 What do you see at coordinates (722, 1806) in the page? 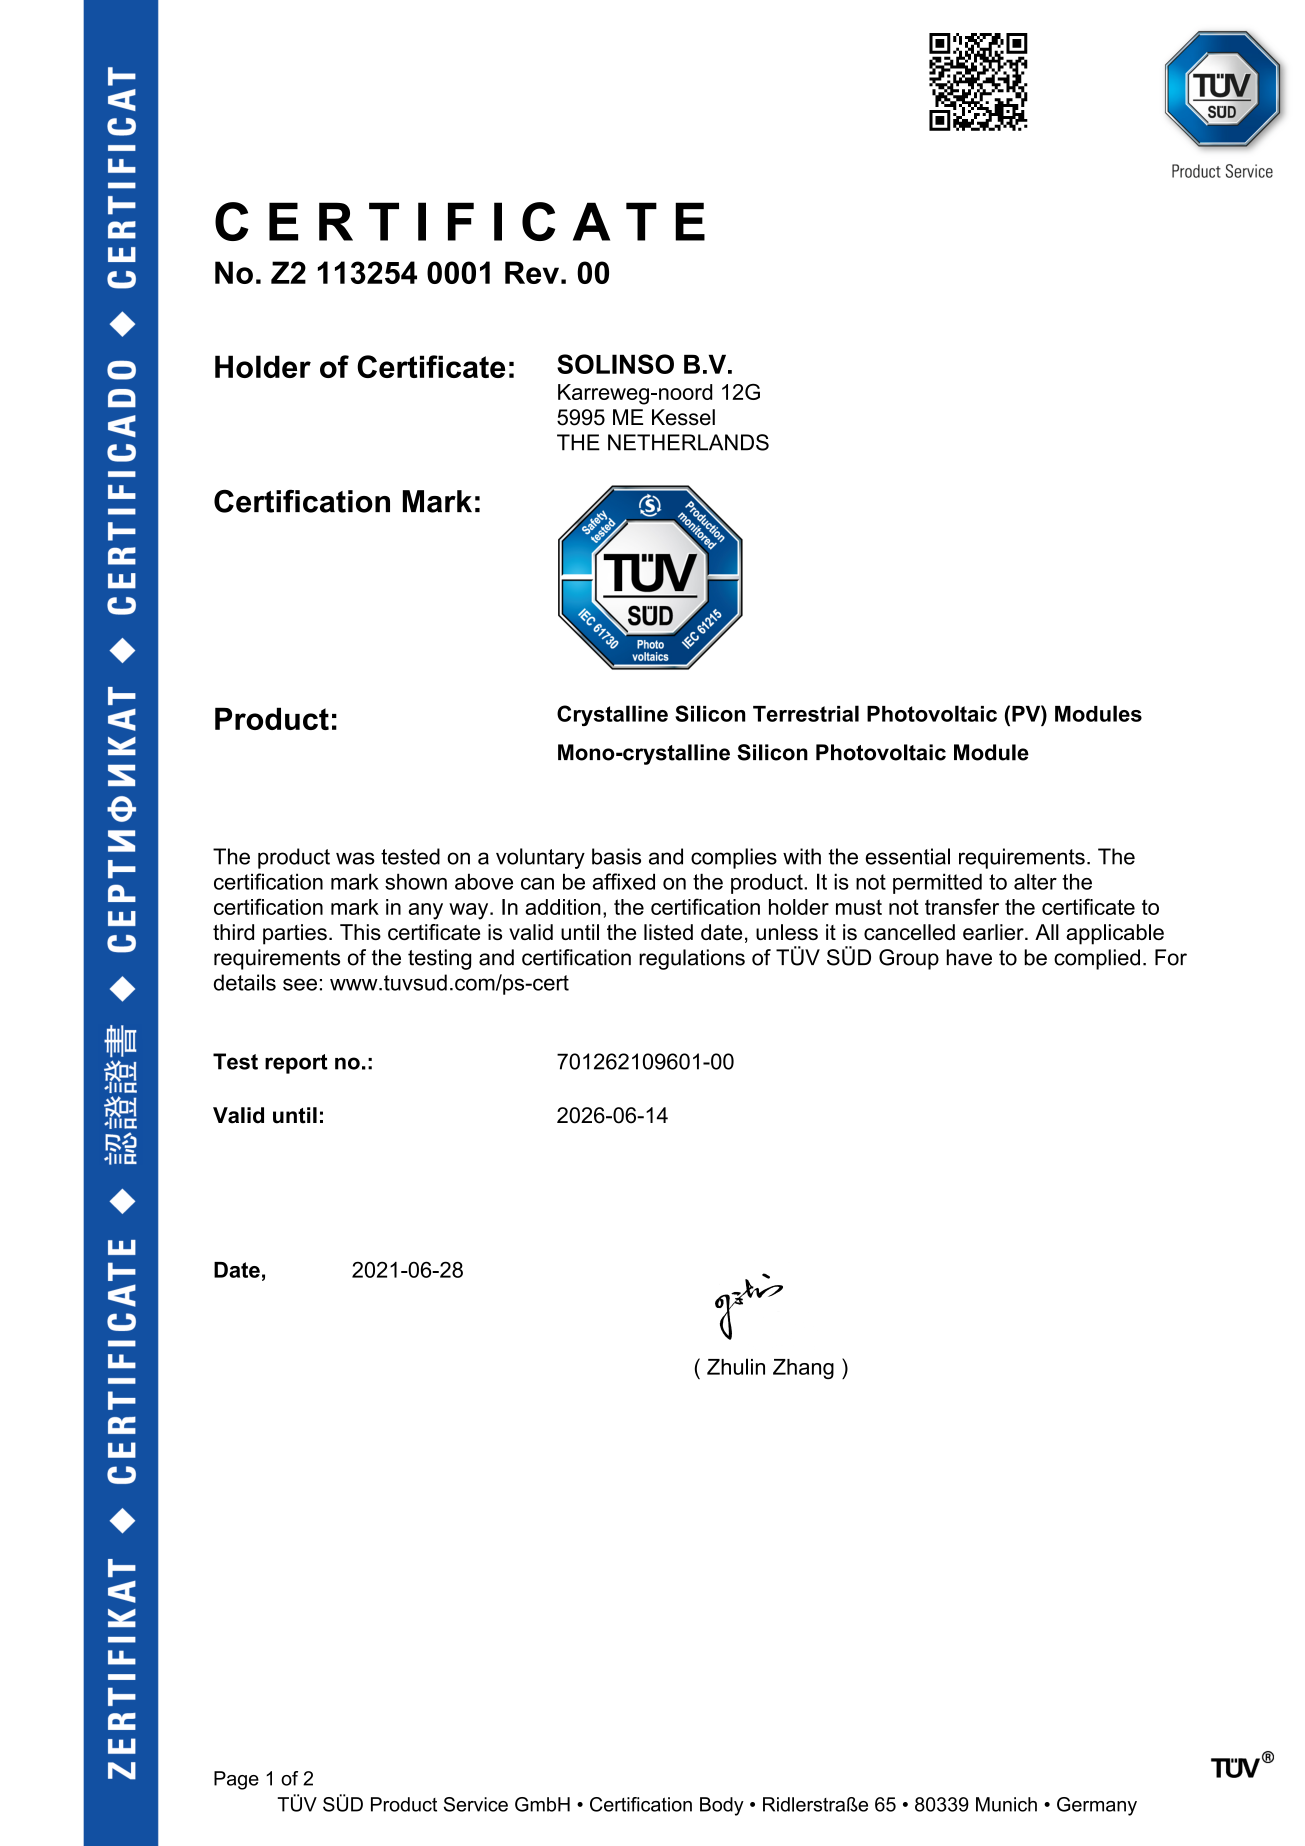
I see `Body` at bounding box center [722, 1806].
